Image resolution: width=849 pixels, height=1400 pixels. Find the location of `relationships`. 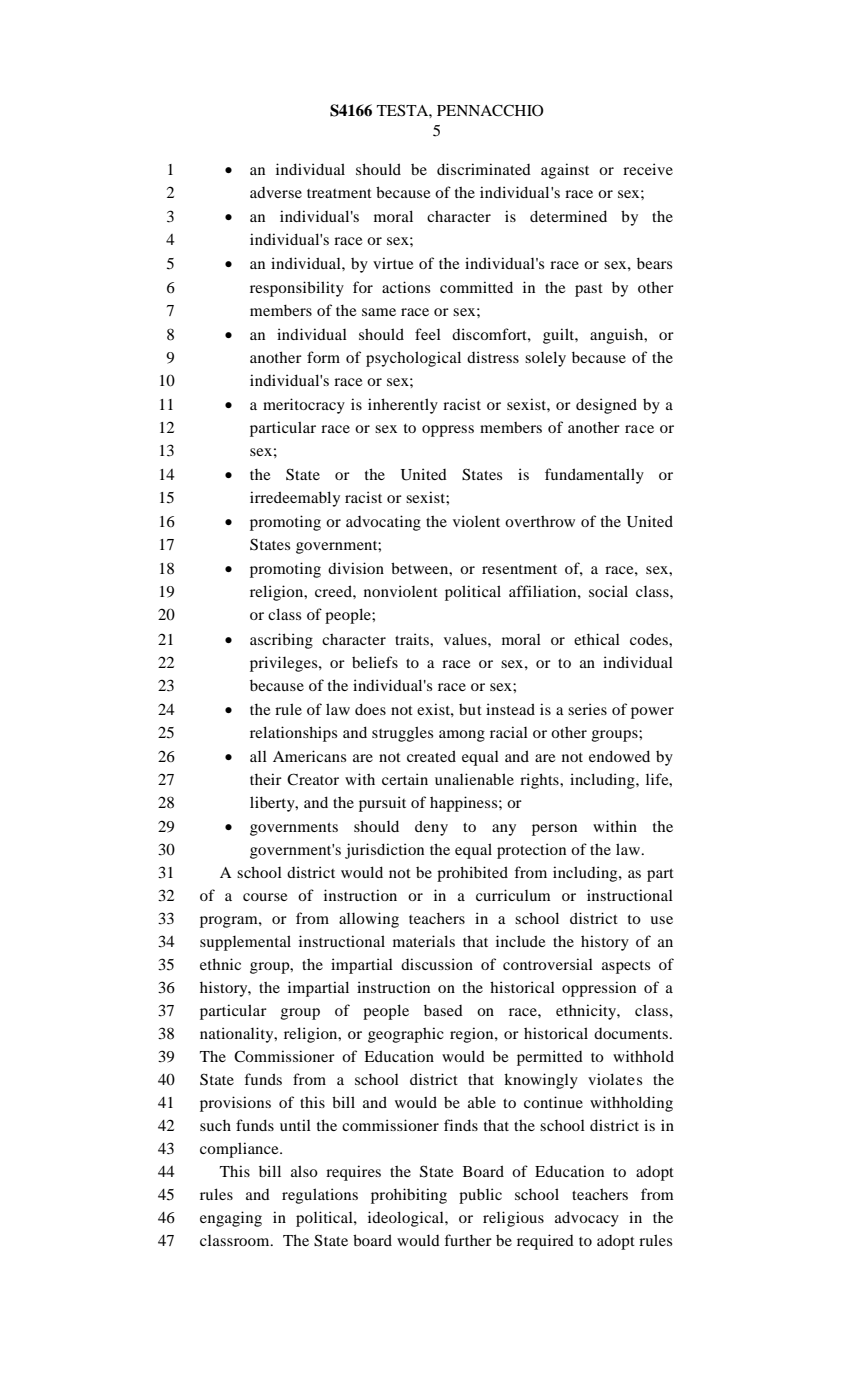

relationships is located at coordinates (293, 734).
